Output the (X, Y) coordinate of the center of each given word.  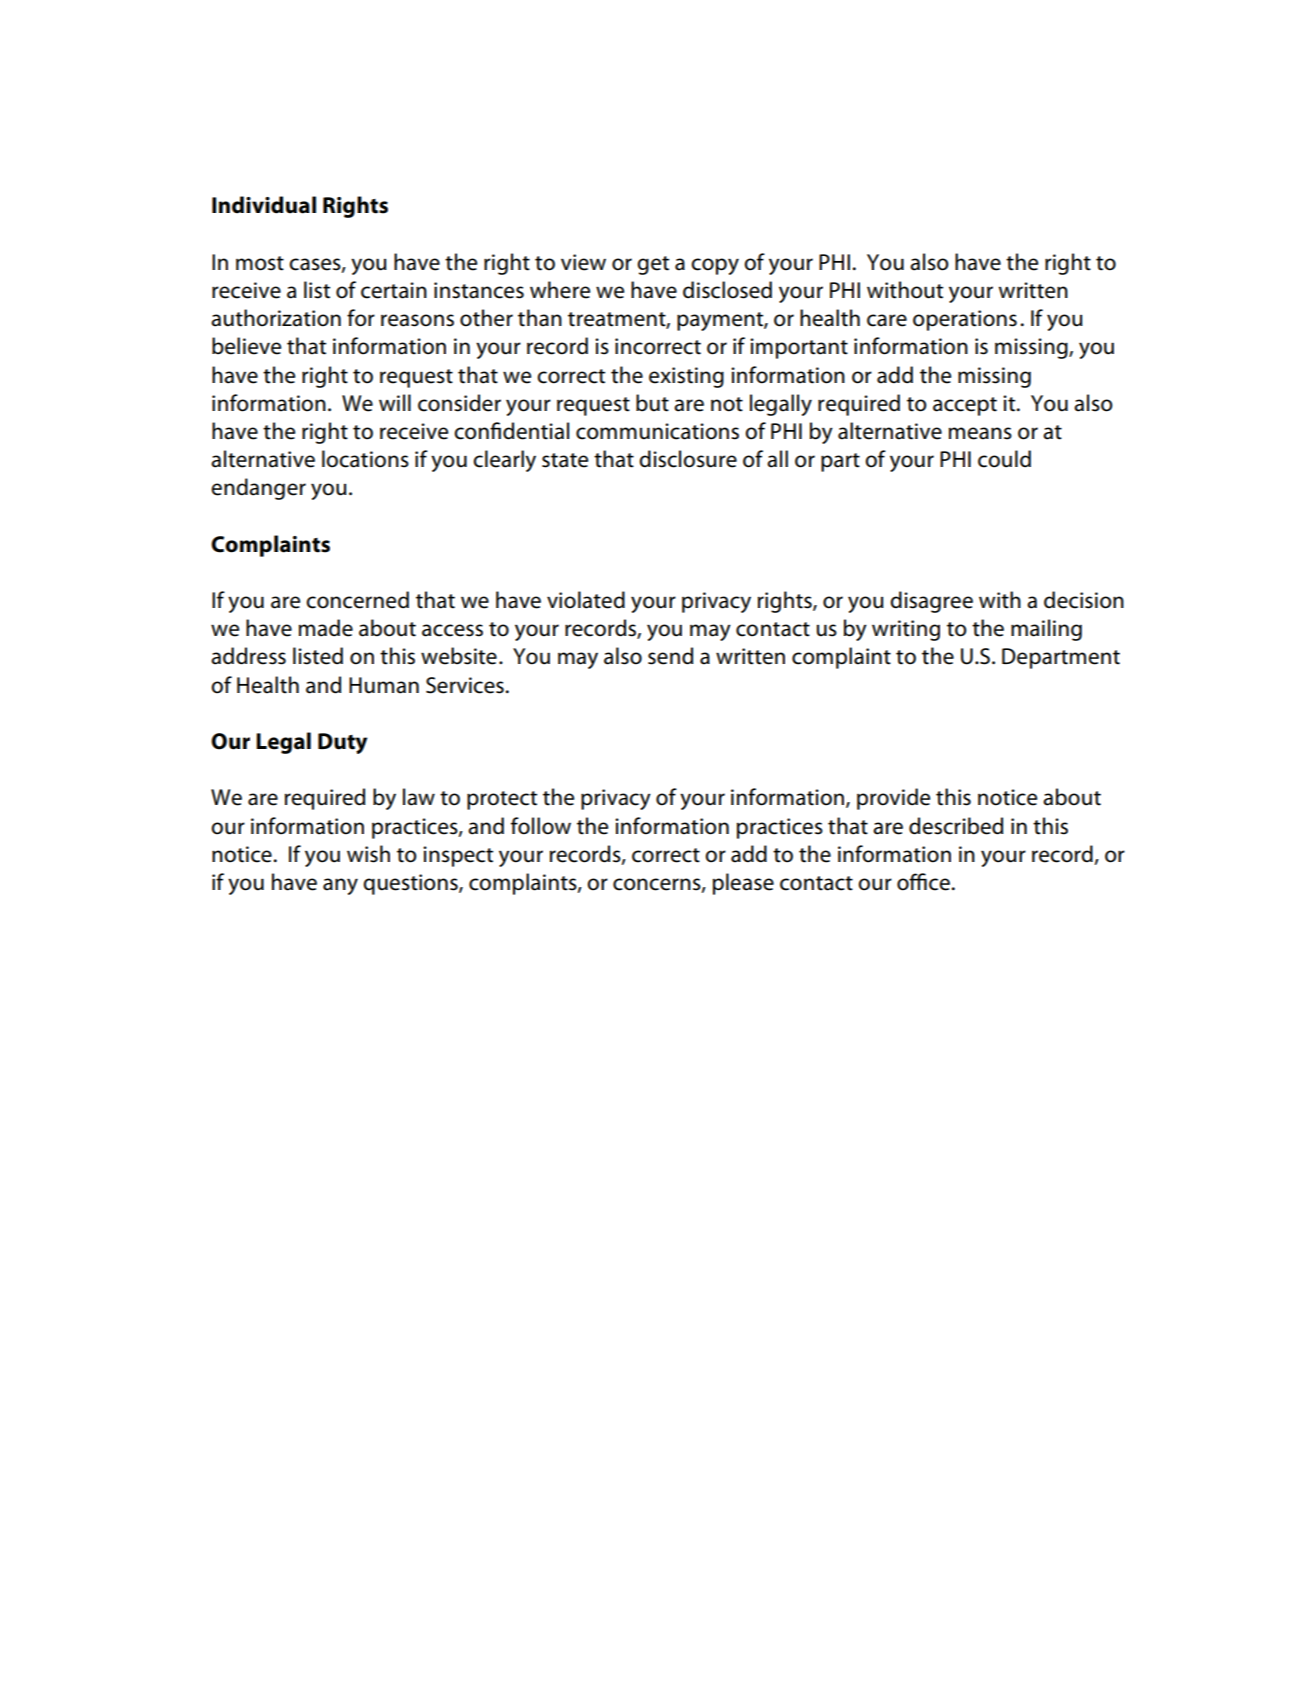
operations (965, 320)
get (653, 265)
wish (368, 854)
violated (586, 600)
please (743, 884)
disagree (931, 602)
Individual (264, 205)
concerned (357, 600)
